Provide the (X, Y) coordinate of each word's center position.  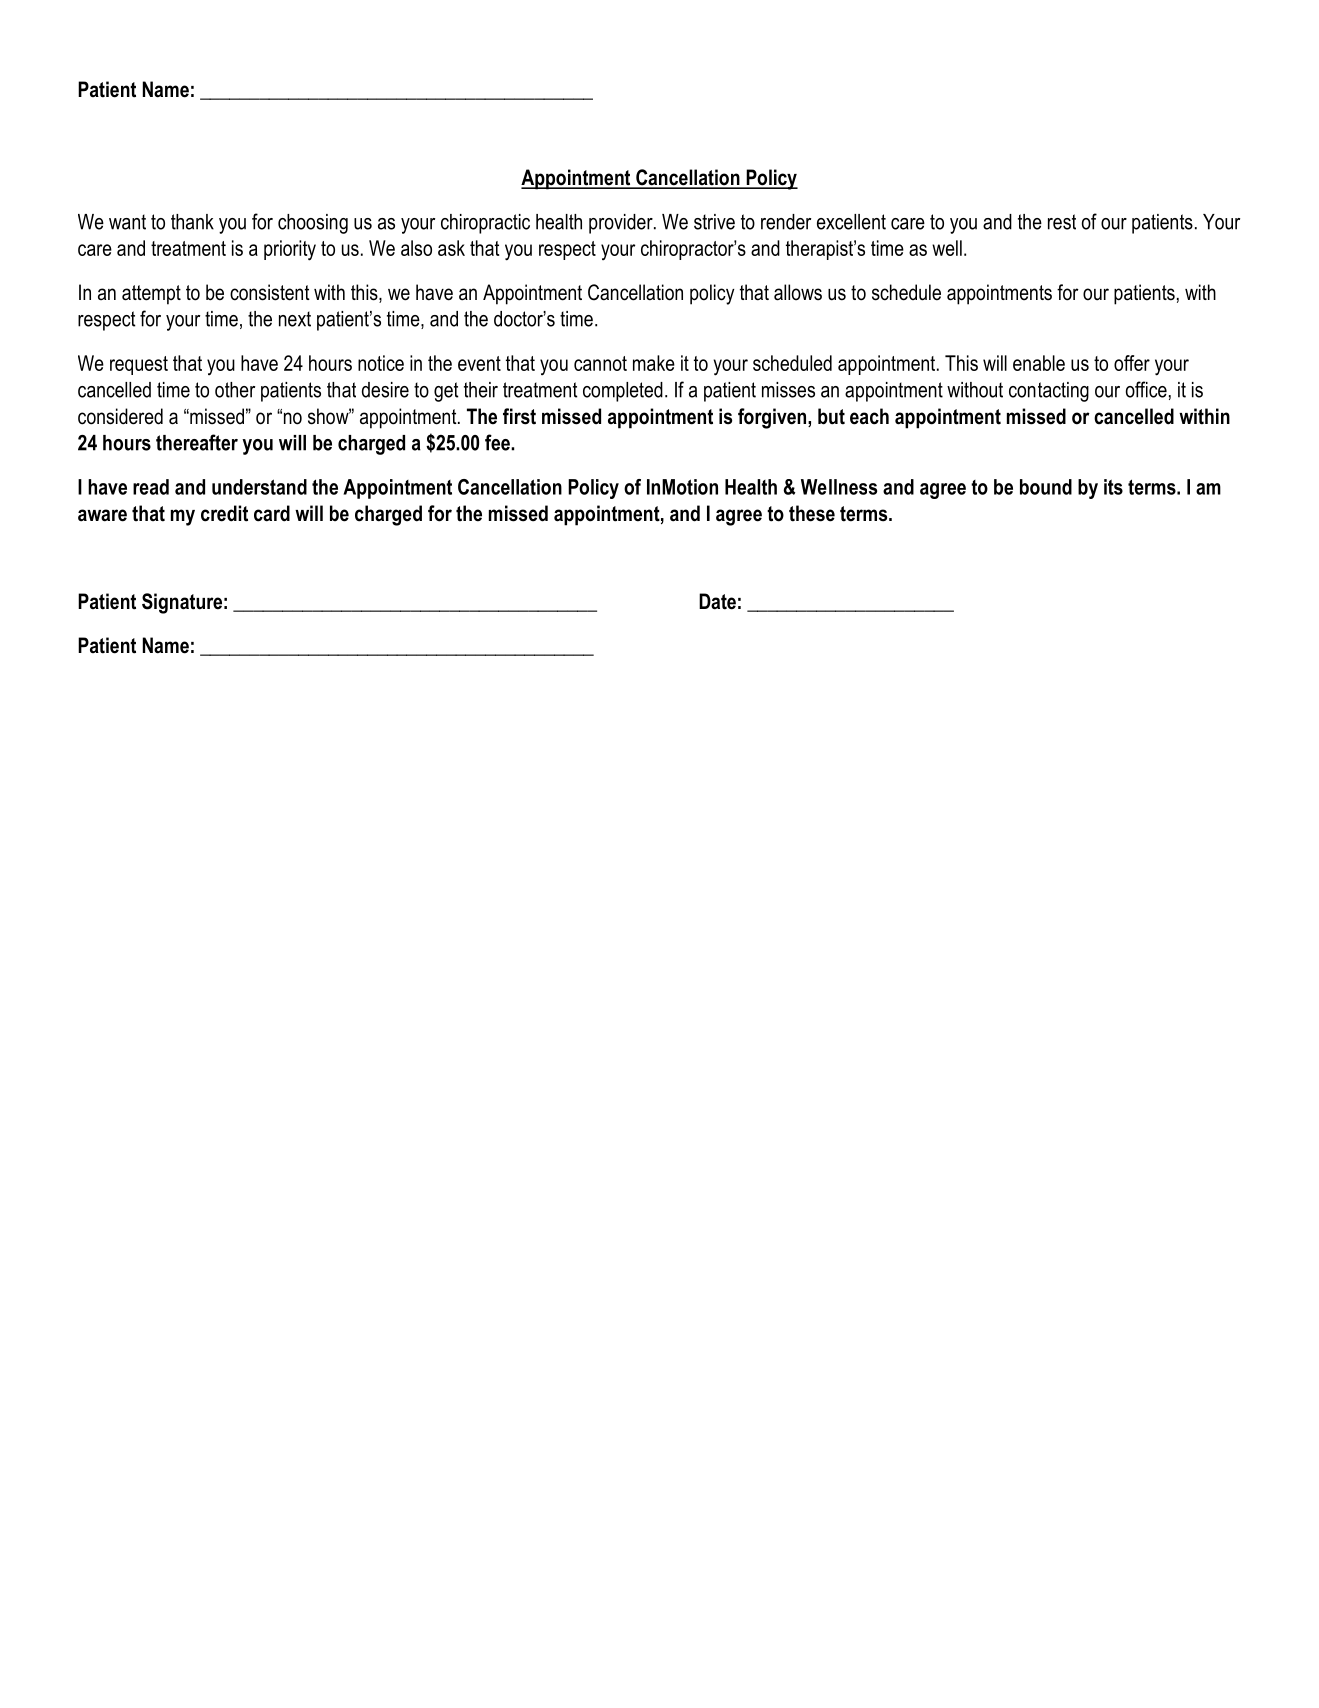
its (1113, 487)
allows (798, 292)
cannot (600, 363)
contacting (1049, 392)
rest (1062, 222)
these (812, 513)
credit (224, 513)
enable (1039, 363)
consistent (270, 292)
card (272, 513)
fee (498, 442)
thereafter (197, 442)
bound (1046, 487)
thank (192, 222)
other (235, 390)
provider (622, 224)
